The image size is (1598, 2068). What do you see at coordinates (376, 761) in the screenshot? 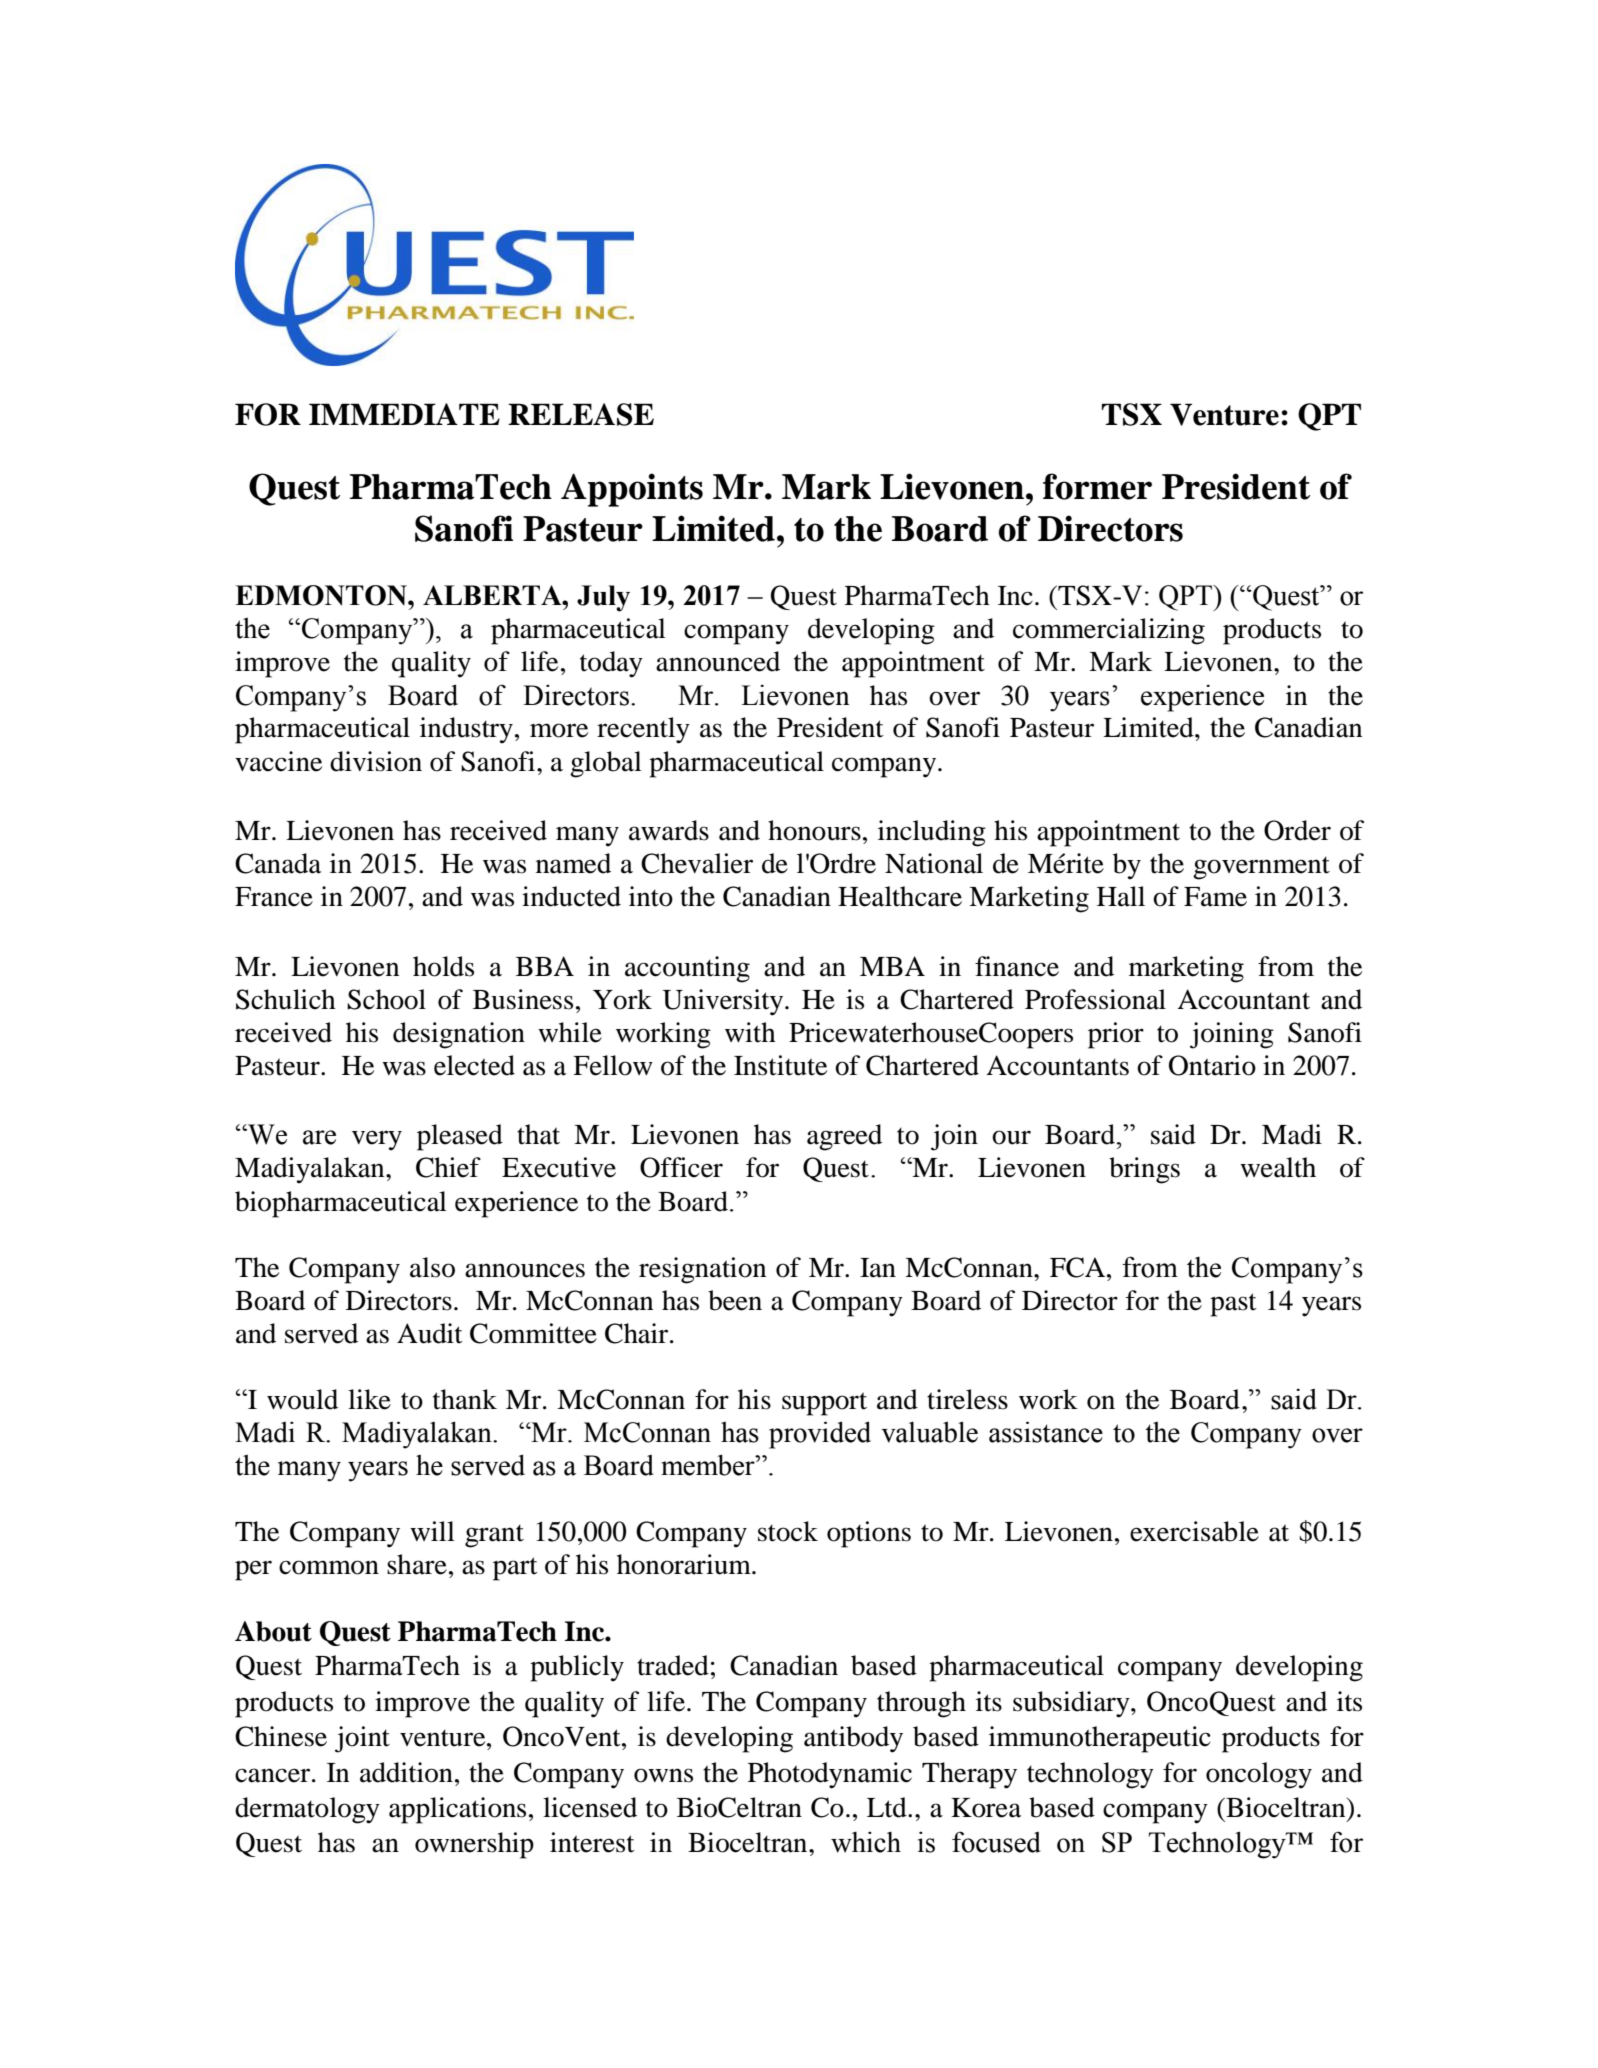
I see `division` at bounding box center [376, 761].
